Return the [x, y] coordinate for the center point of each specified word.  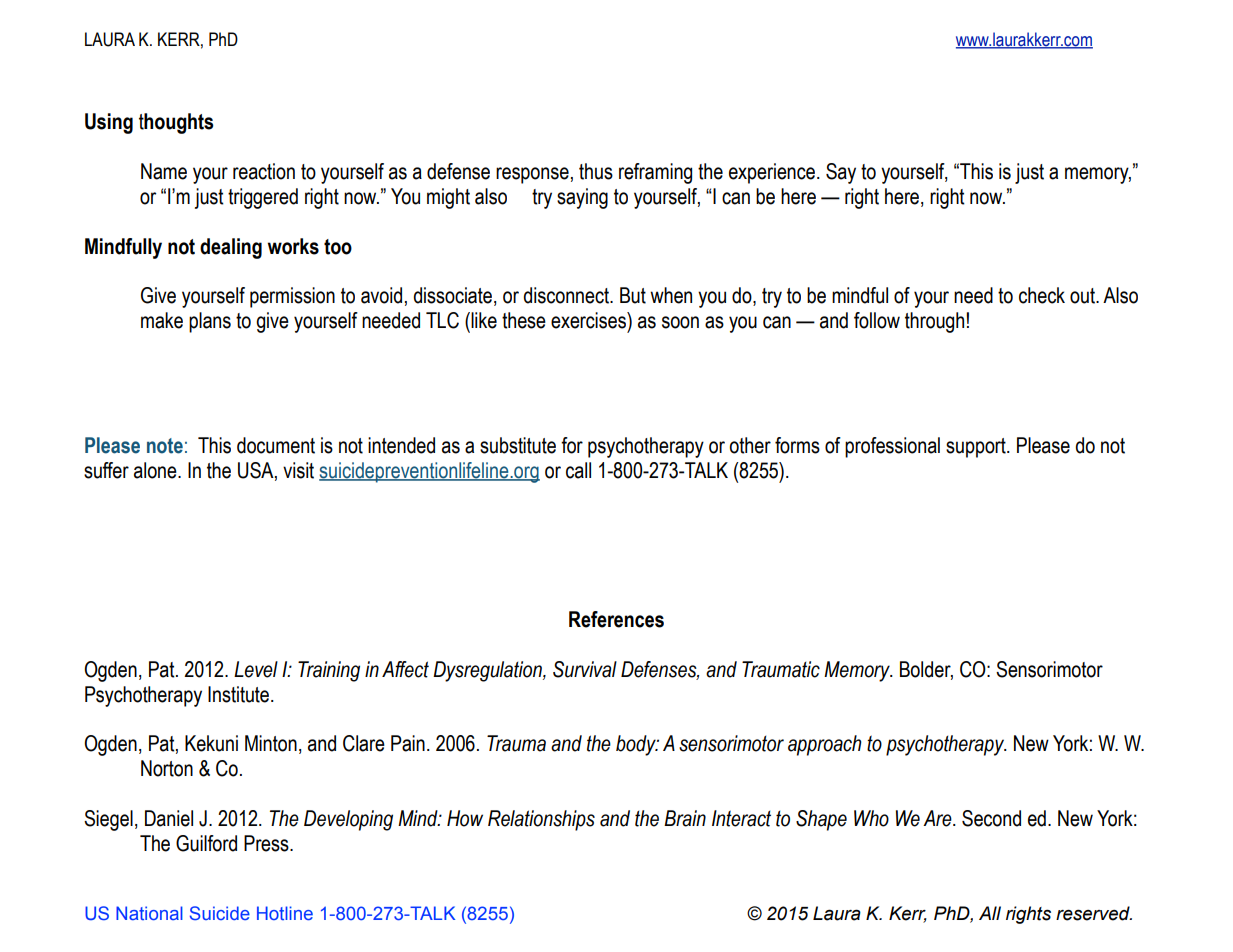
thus [596, 171]
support [977, 448]
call [578, 470]
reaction [264, 171]
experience [772, 173]
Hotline [285, 913]
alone [156, 470]
